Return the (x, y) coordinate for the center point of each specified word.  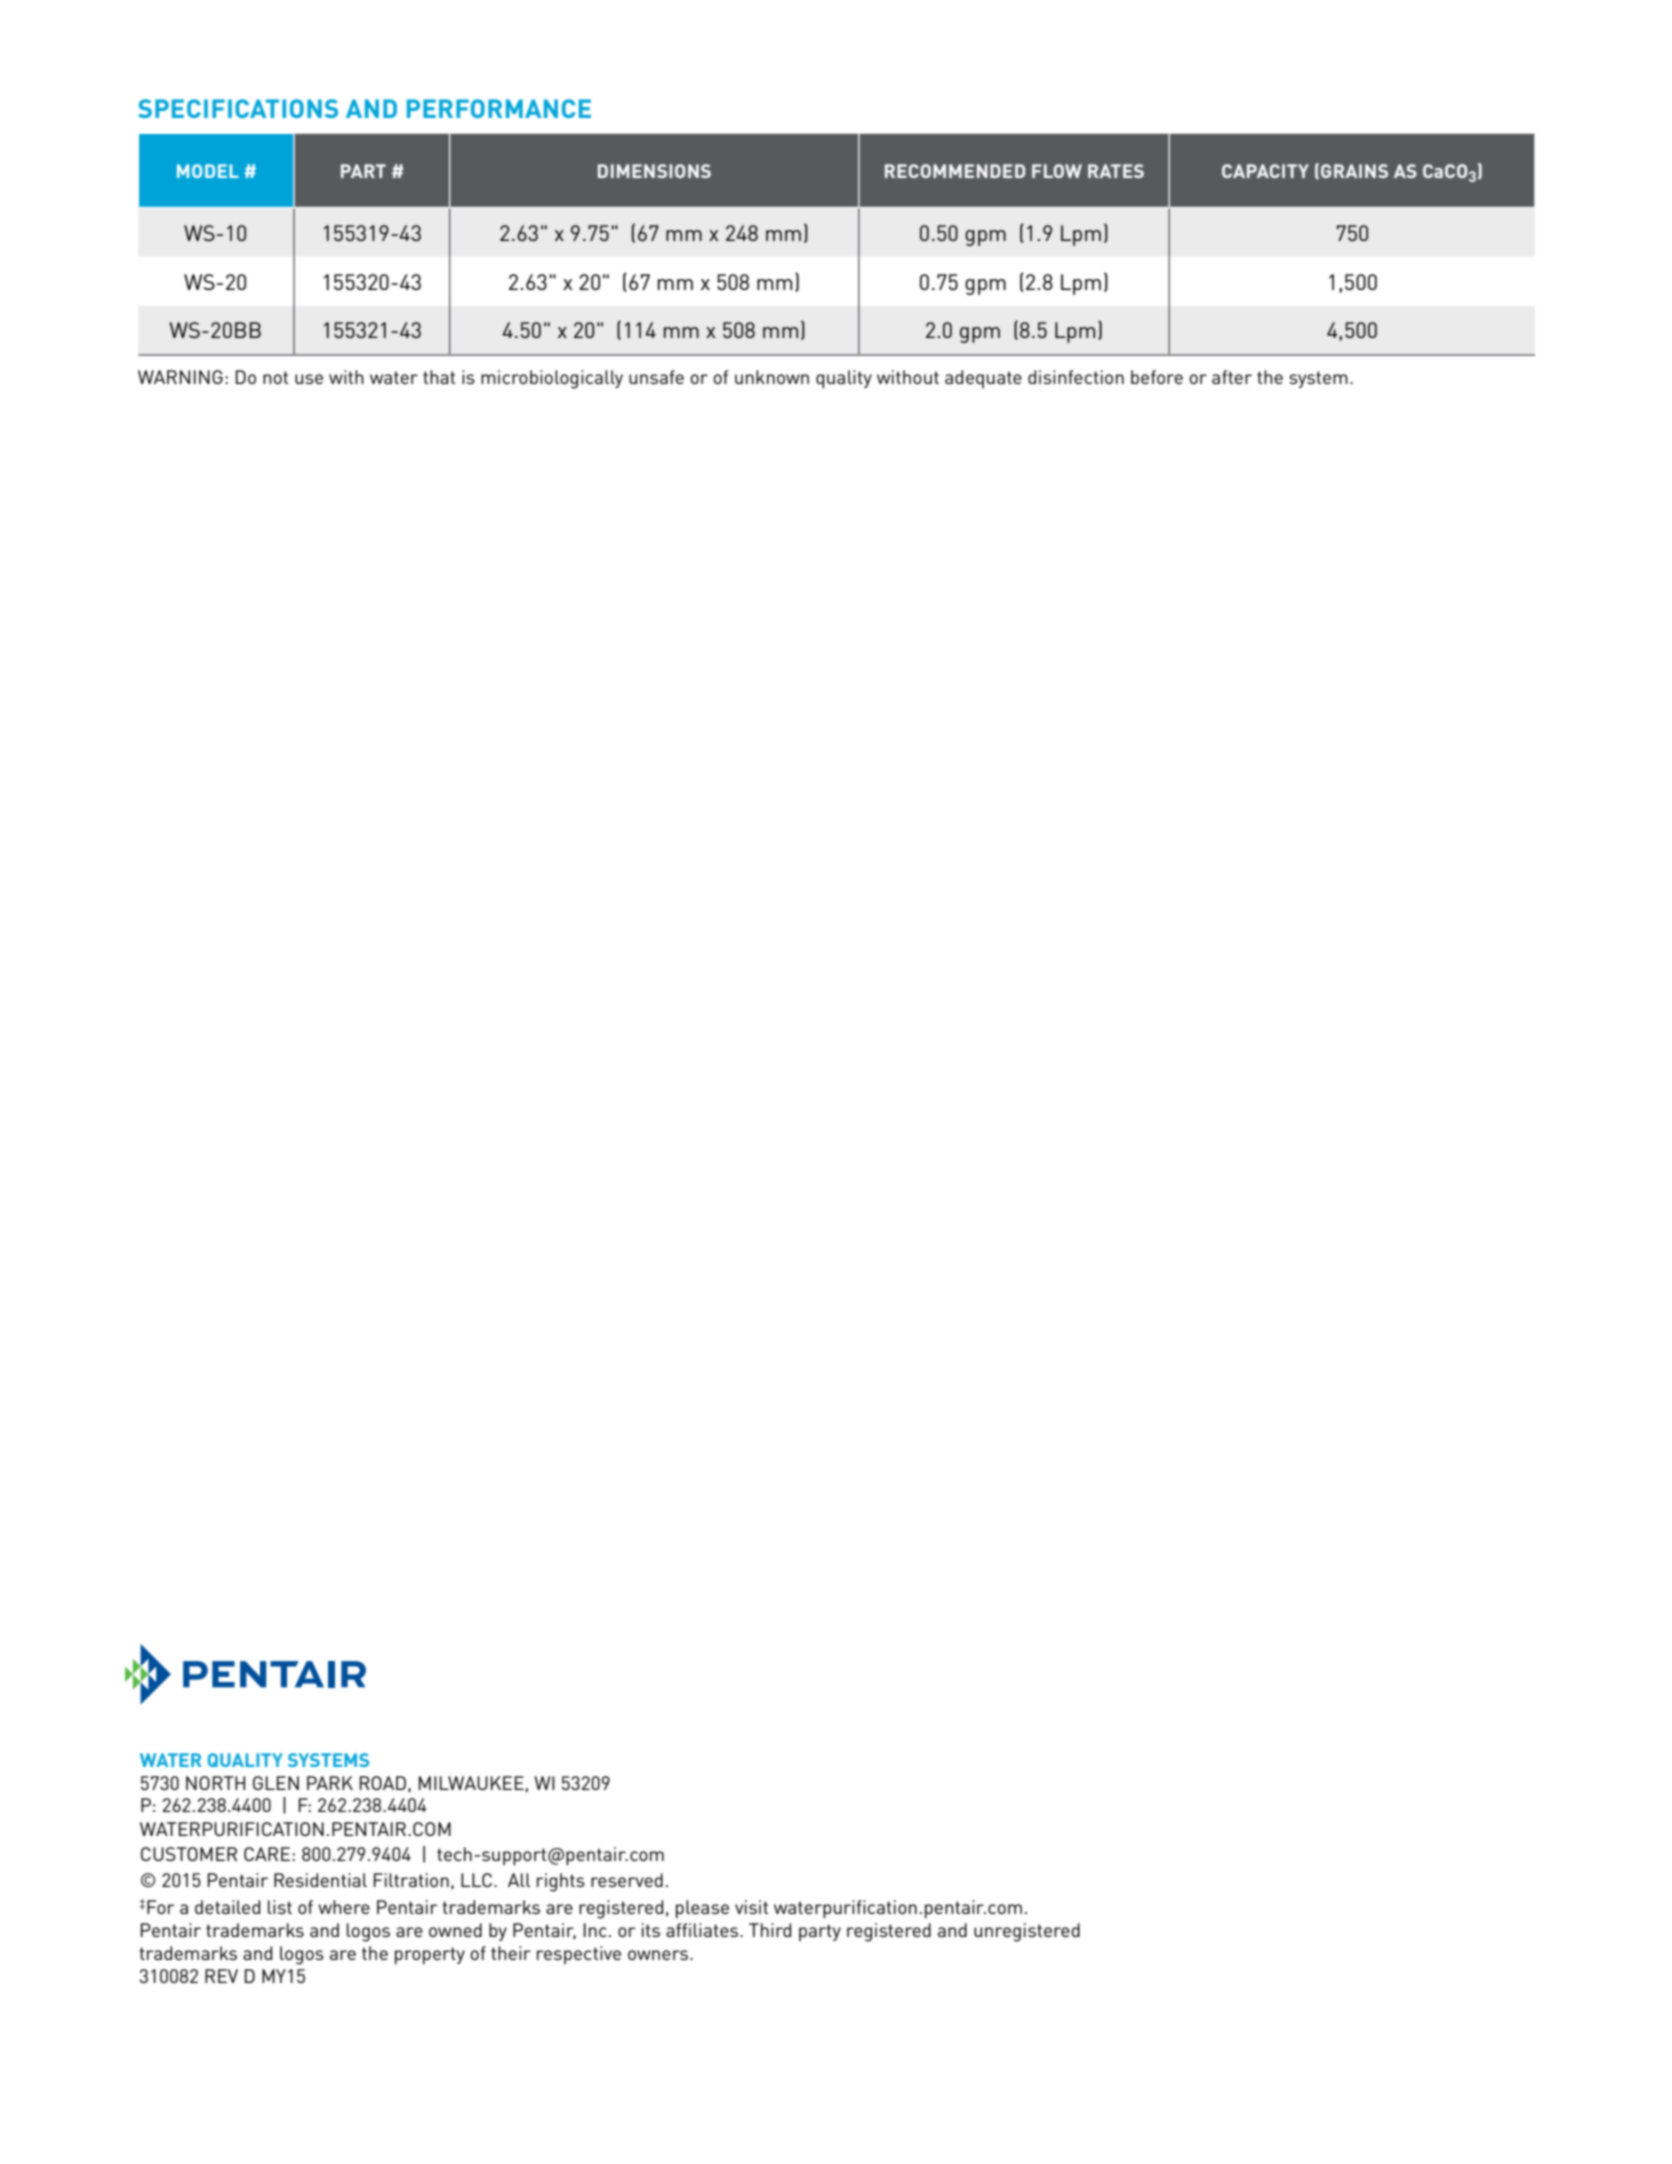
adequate (983, 379)
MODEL (208, 171)
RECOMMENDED (955, 171)
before (1157, 377)
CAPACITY (1265, 171)
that (439, 377)
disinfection (1076, 377)
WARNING (180, 377)
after (1232, 377)
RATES (1116, 171)
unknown (772, 377)
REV (221, 1976)
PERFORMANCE (499, 108)
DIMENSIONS (654, 171)
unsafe (656, 377)
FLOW (1057, 171)
